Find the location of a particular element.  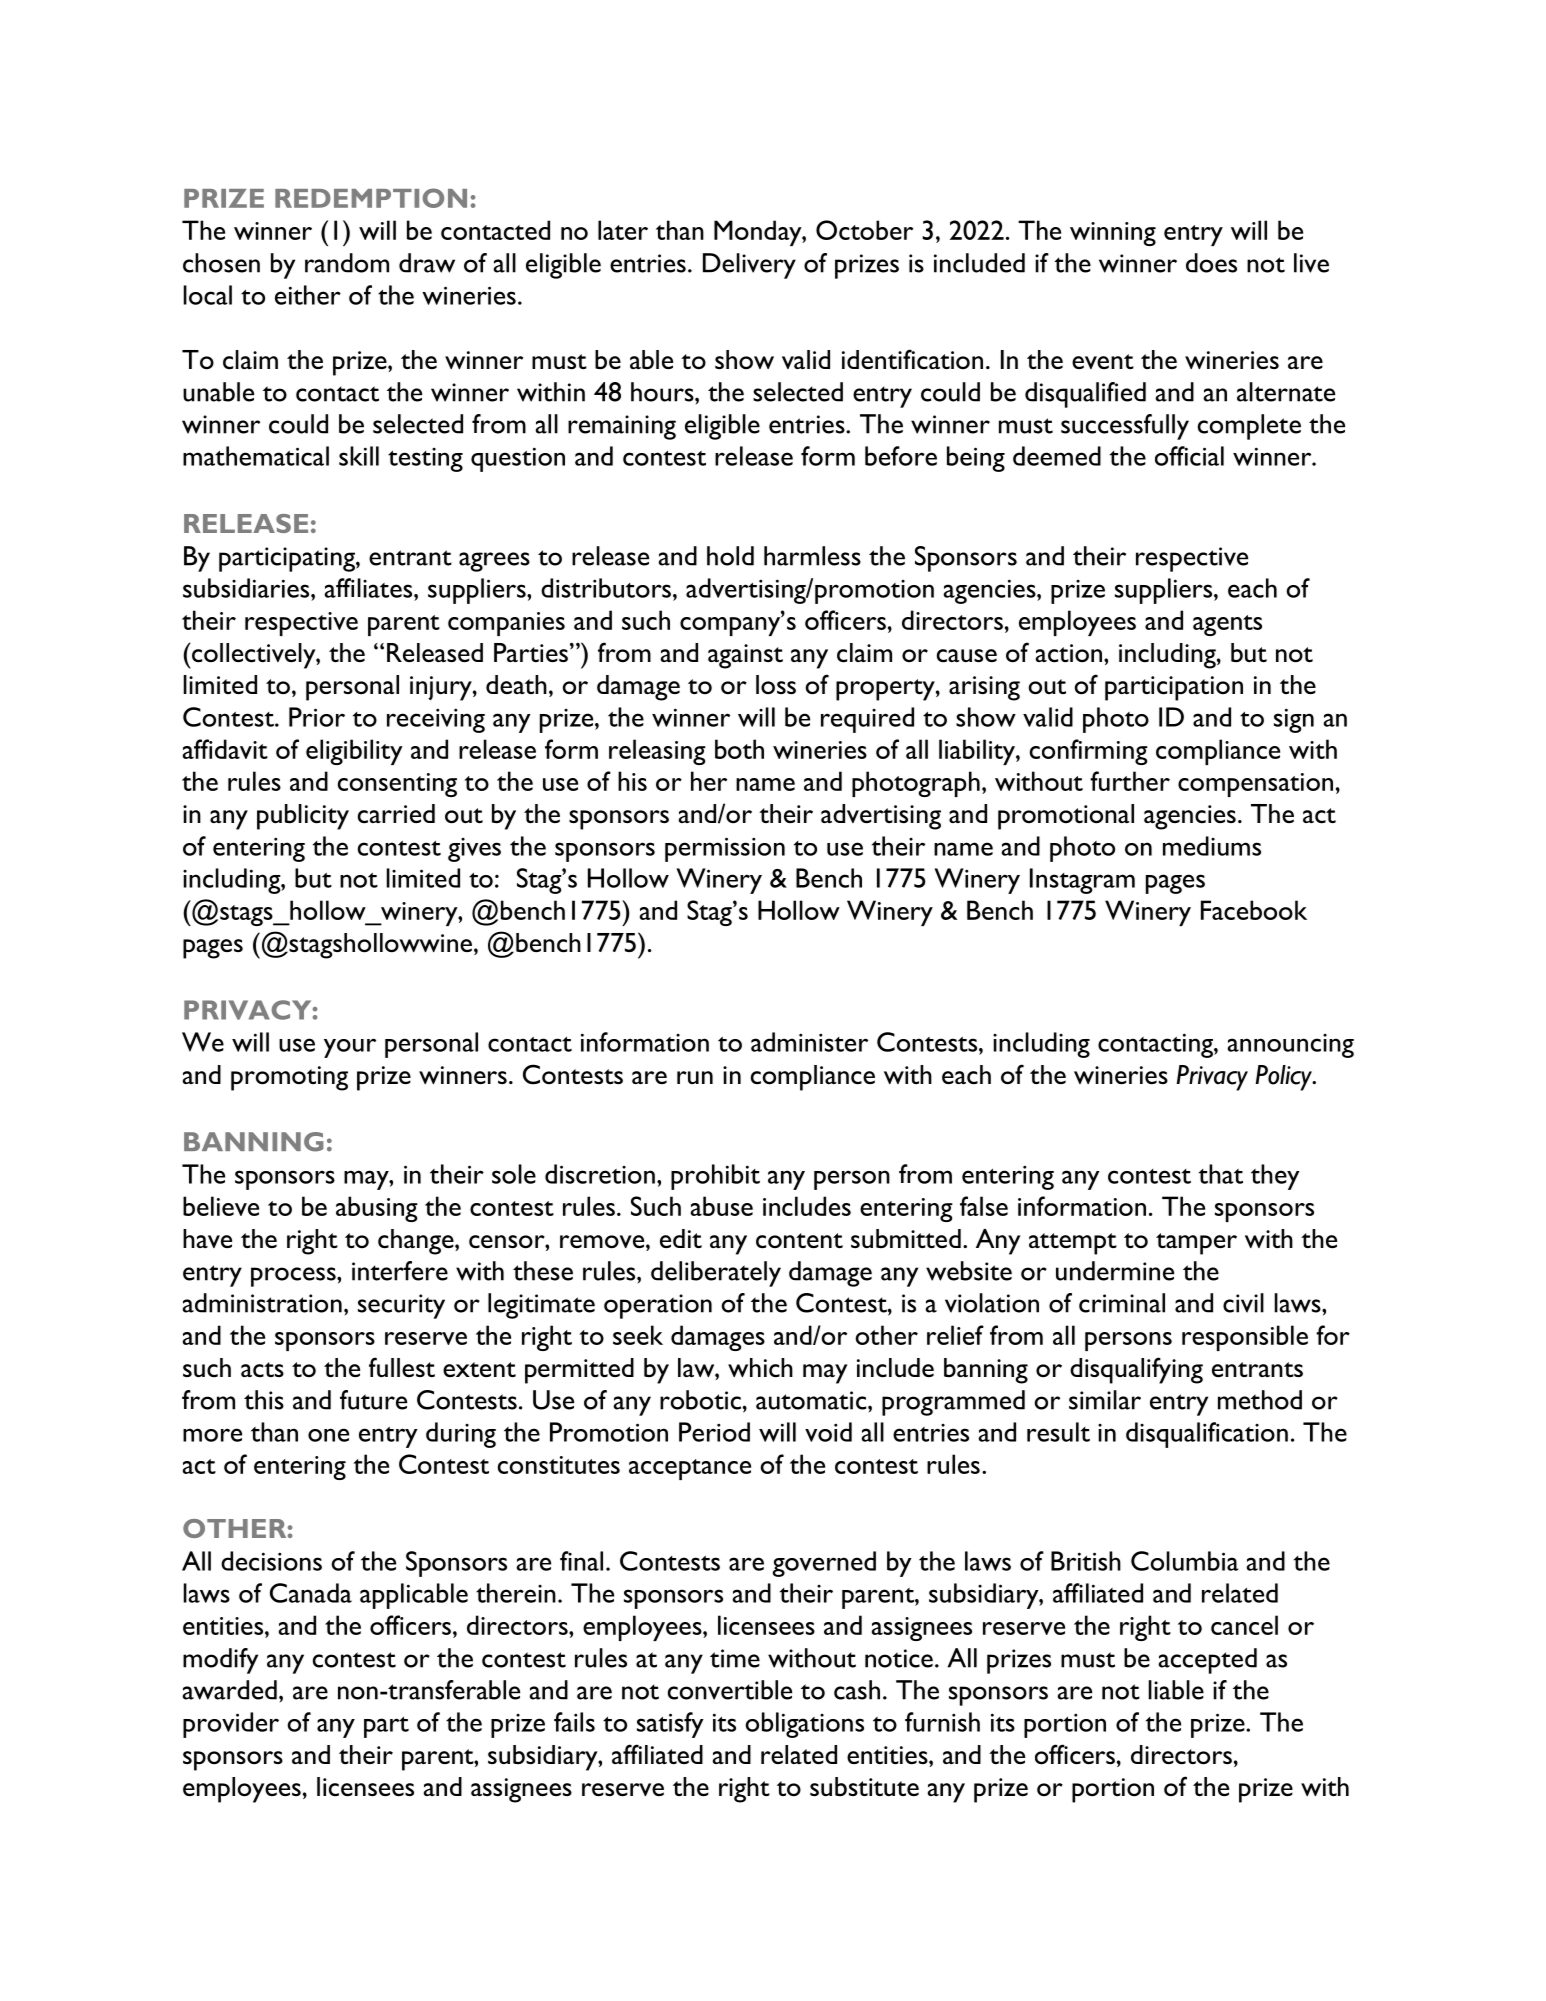

October is located at coordinates (864, 230).
